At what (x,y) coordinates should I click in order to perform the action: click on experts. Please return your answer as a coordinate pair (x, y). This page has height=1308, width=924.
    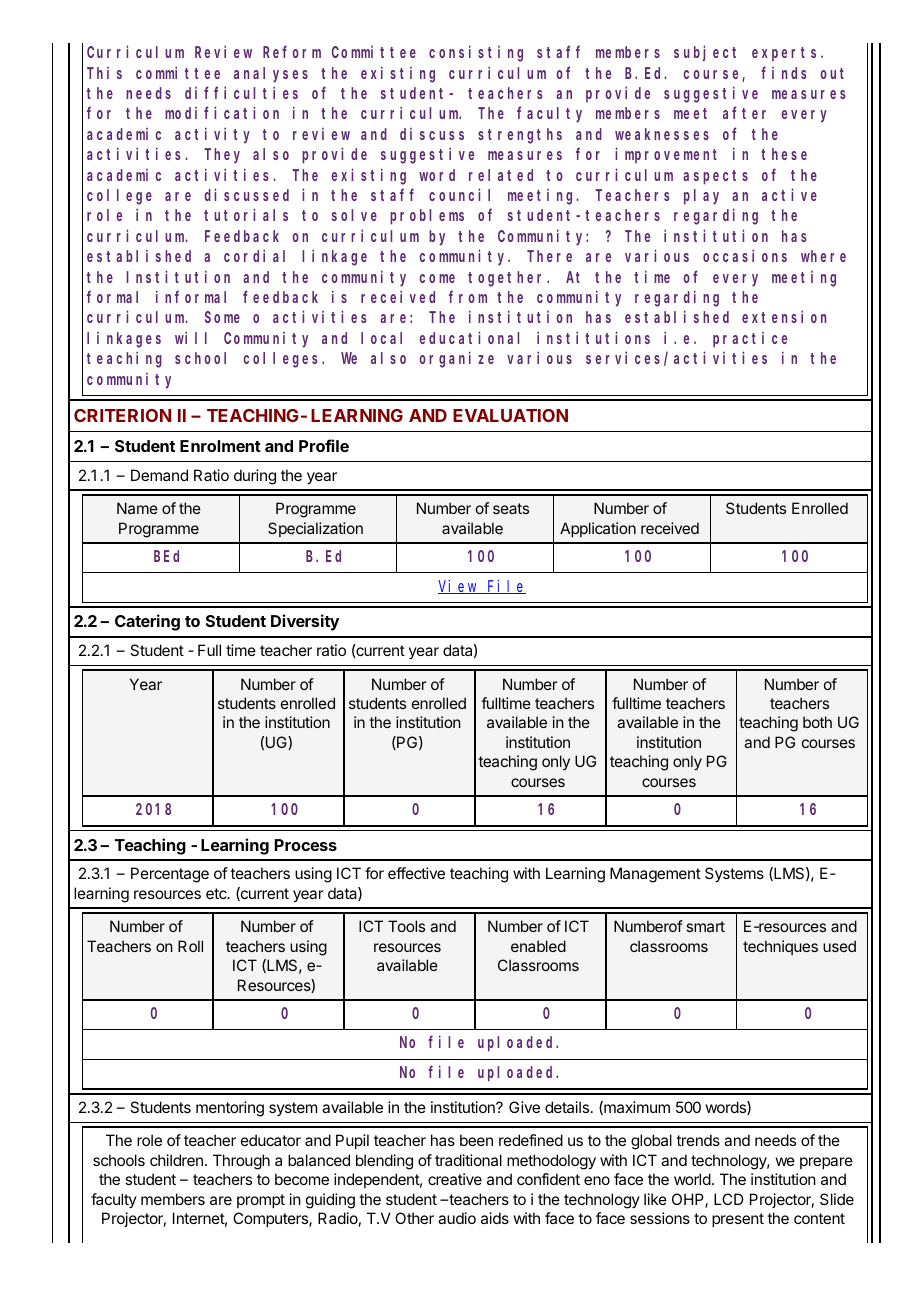
    Looking at the image, I should click on (787, 54).
